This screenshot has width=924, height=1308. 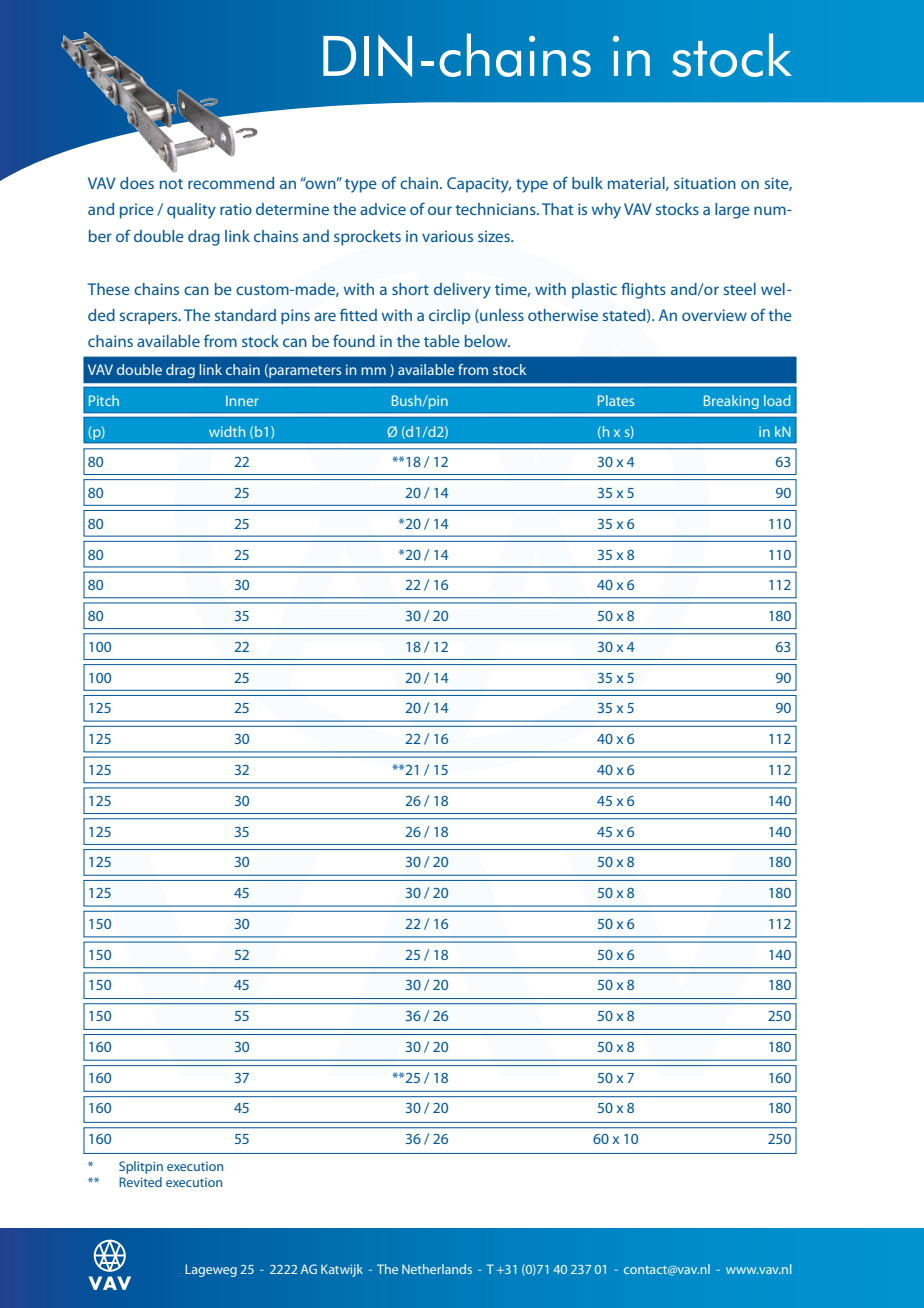 What do you see at coordinates (442, 341) in the screenshot?
I see `table` at bounding box center [442, 341].
